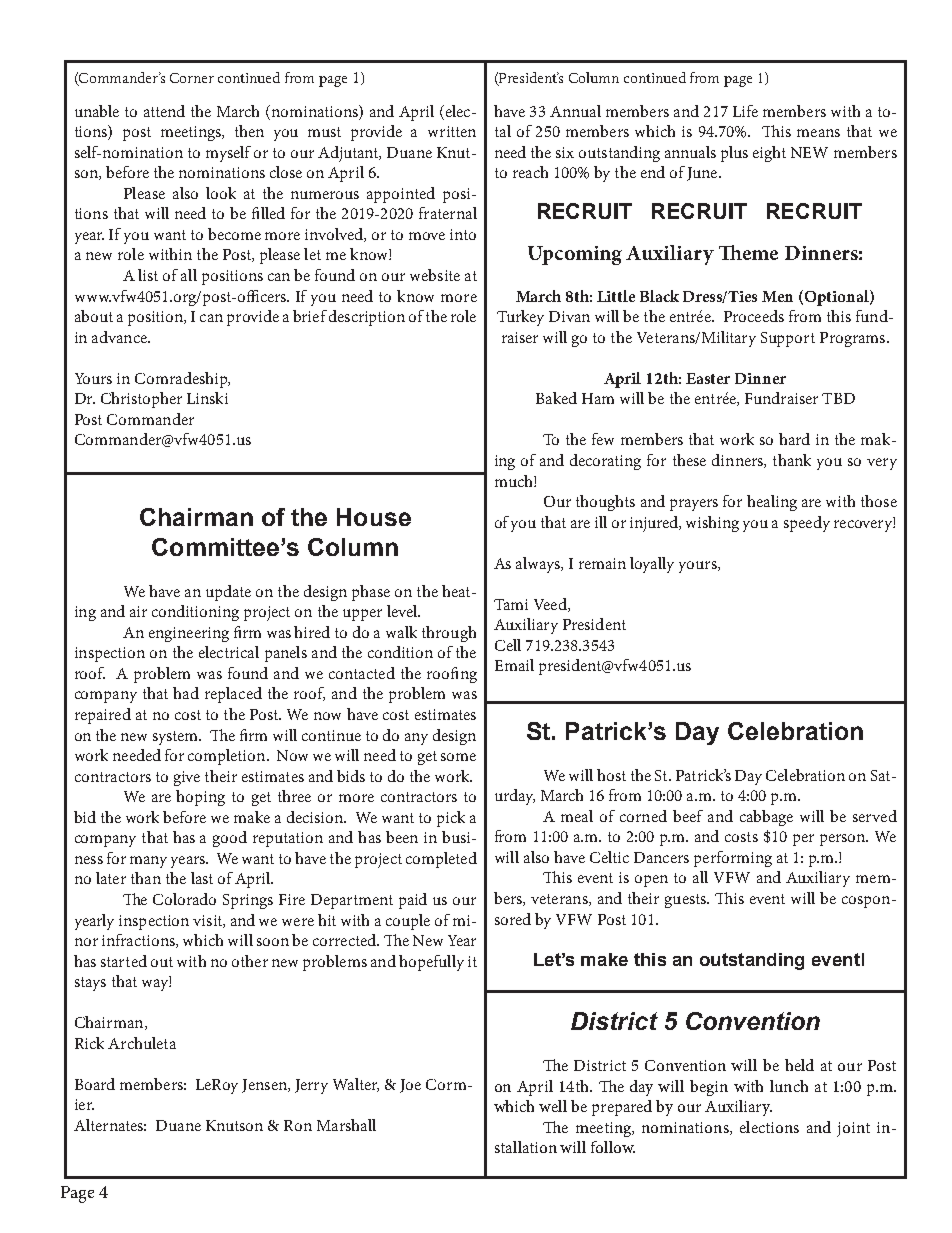  What do you see at coordinates (186, 693) in the image?
I see `had` at bounding box center [186, 693].
